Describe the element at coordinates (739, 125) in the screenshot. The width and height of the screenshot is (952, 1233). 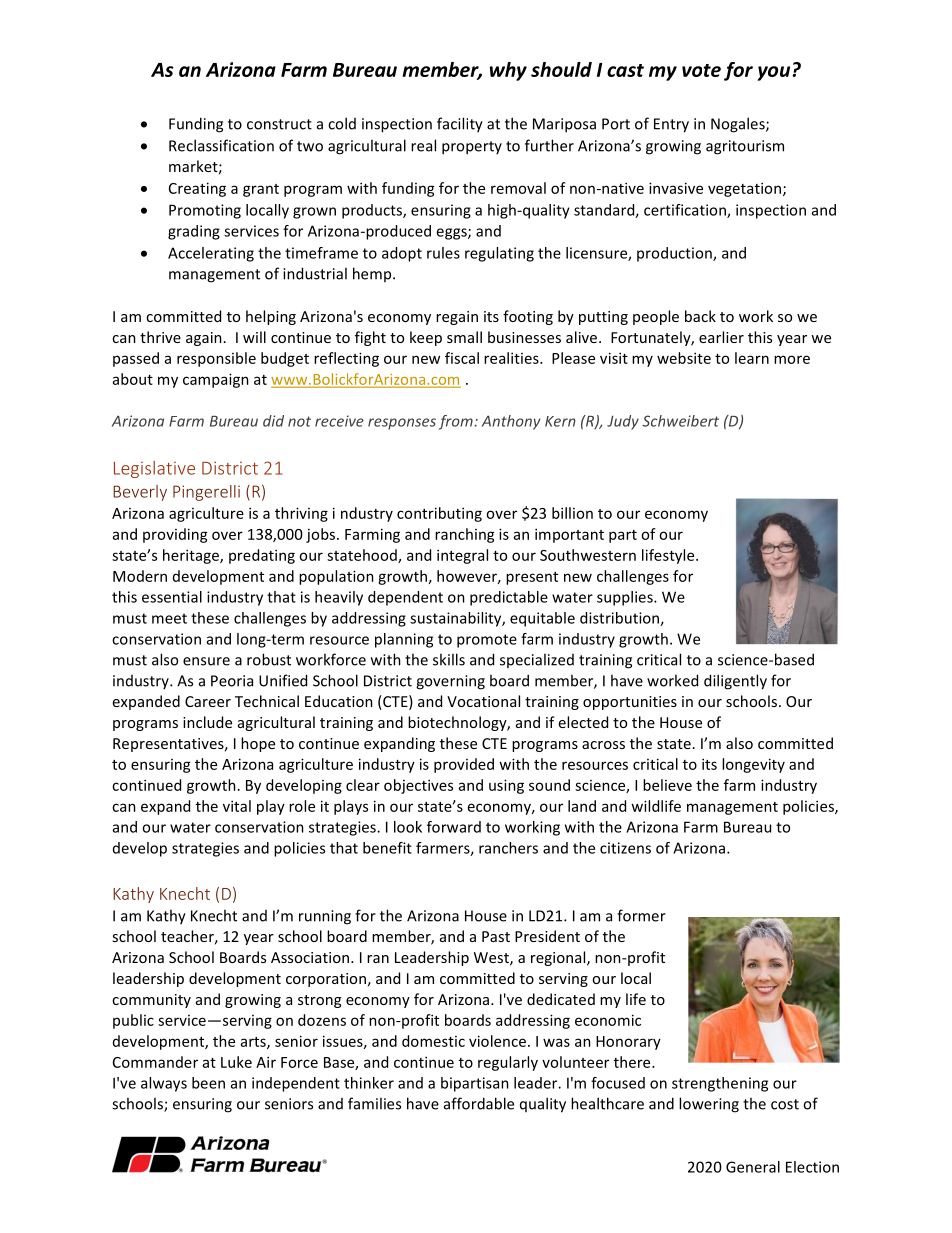
I see `Nogales` at that location.
